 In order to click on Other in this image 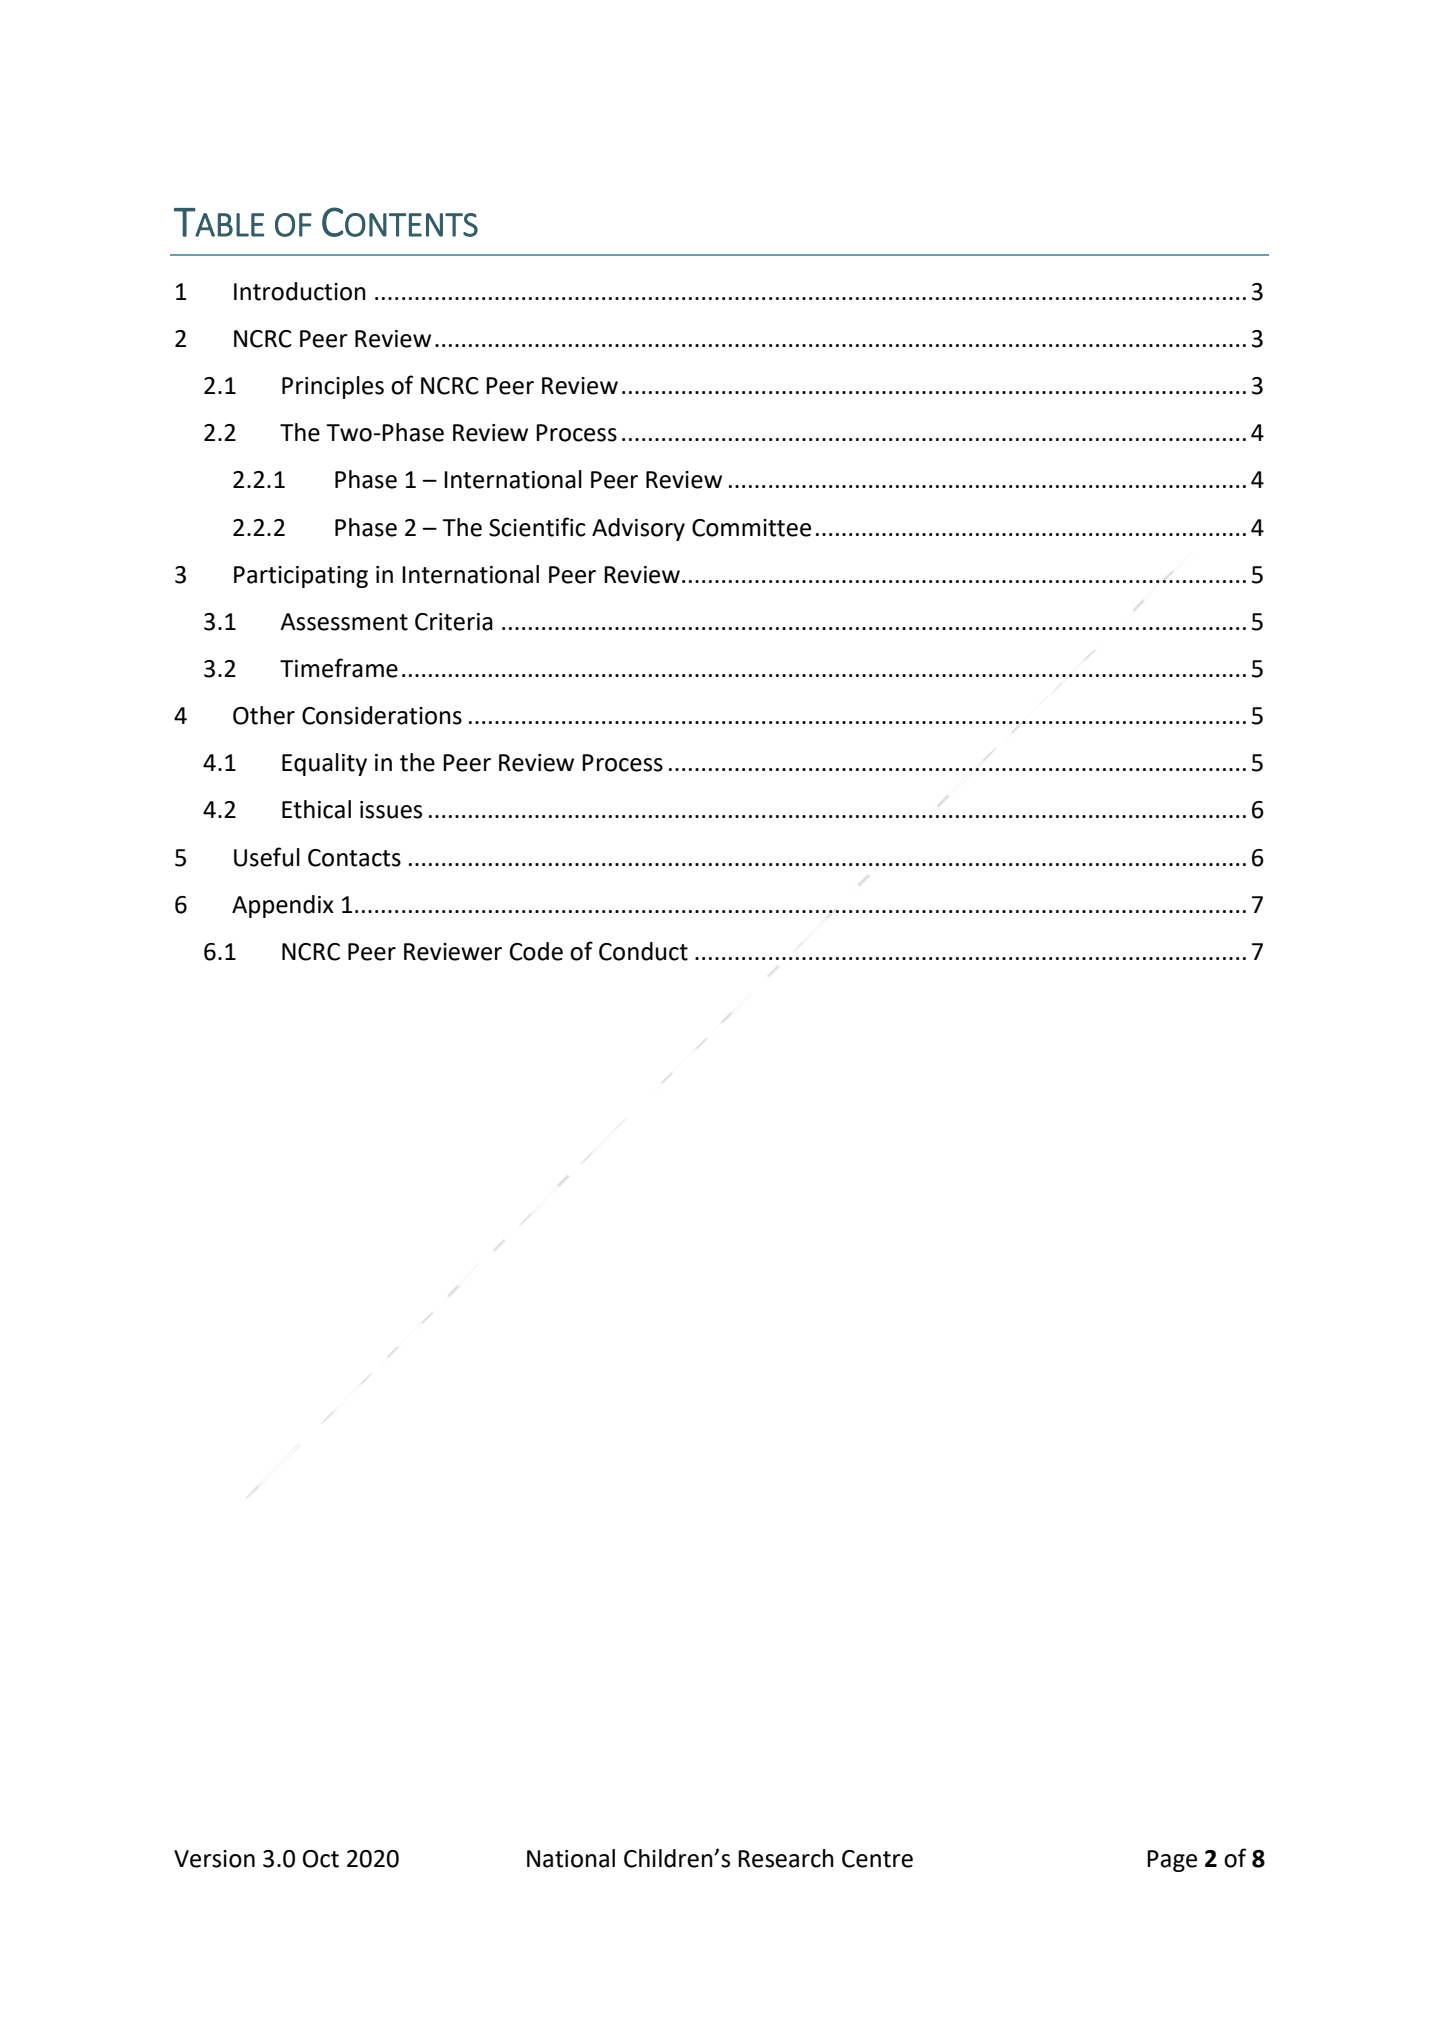, I will do `click(264, 715)`.
